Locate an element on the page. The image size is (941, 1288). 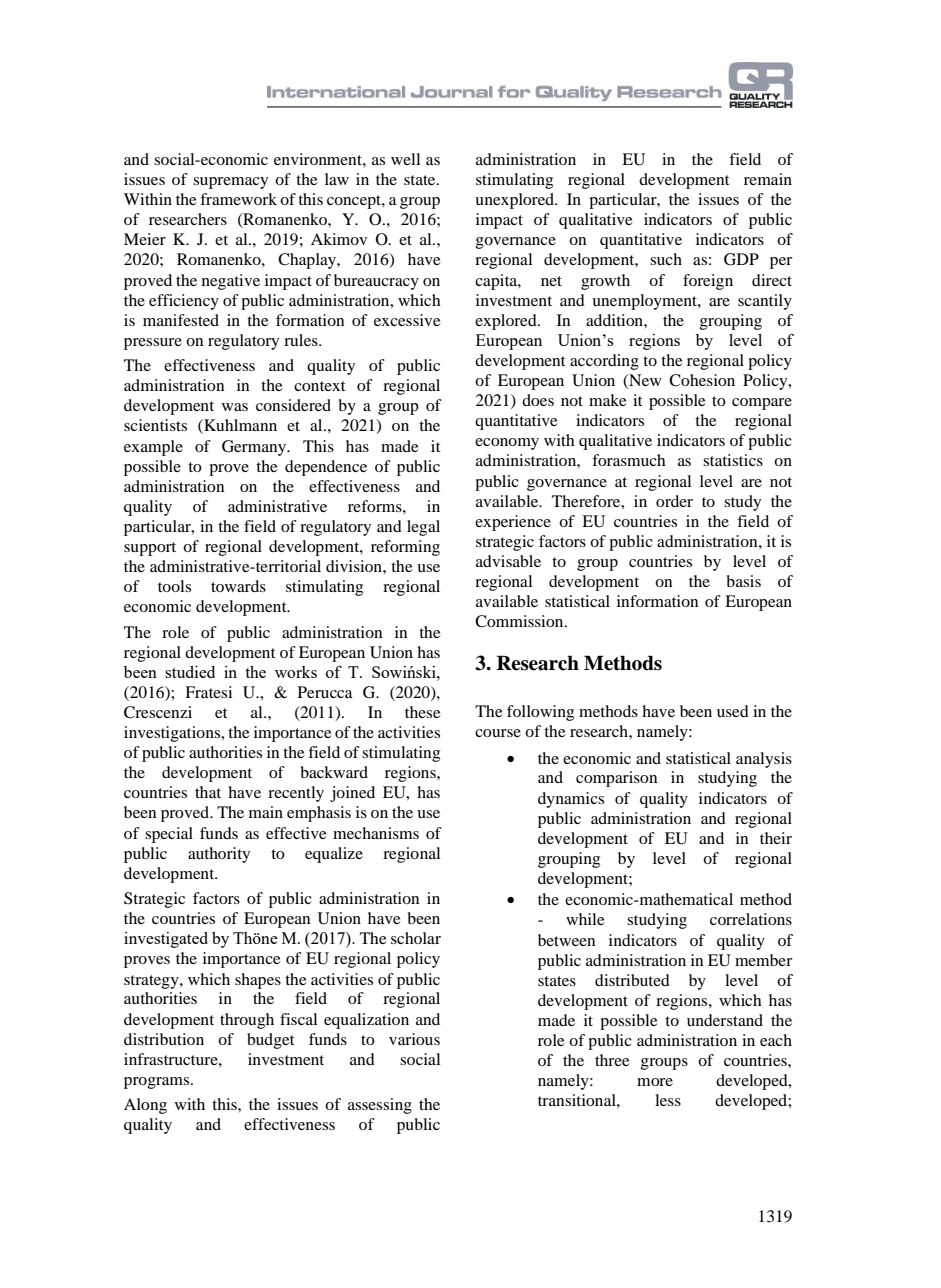
mechanisms is located at coordinates (376, 833).
